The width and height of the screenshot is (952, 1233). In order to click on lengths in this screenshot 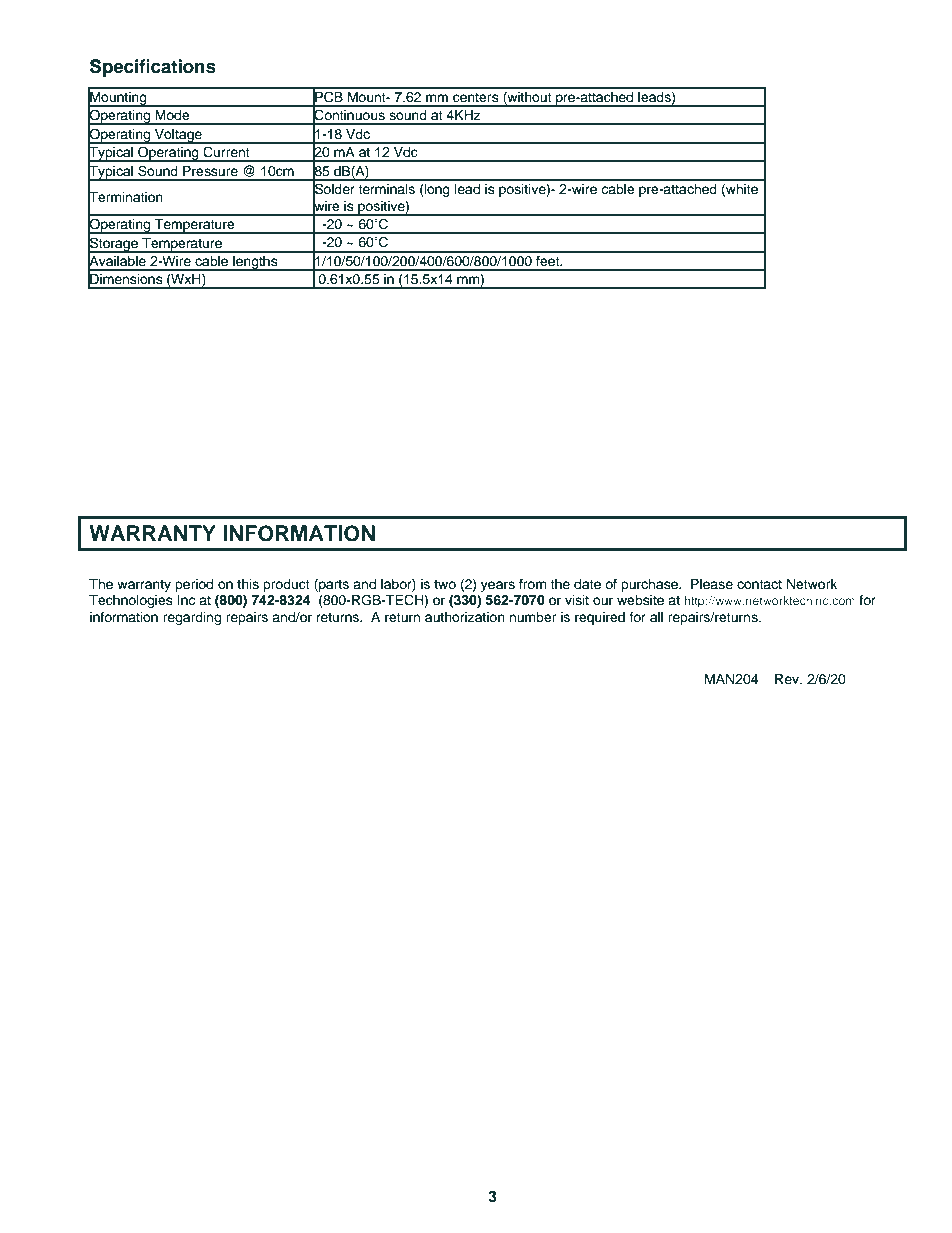, I will do `click(255, 263)`.
